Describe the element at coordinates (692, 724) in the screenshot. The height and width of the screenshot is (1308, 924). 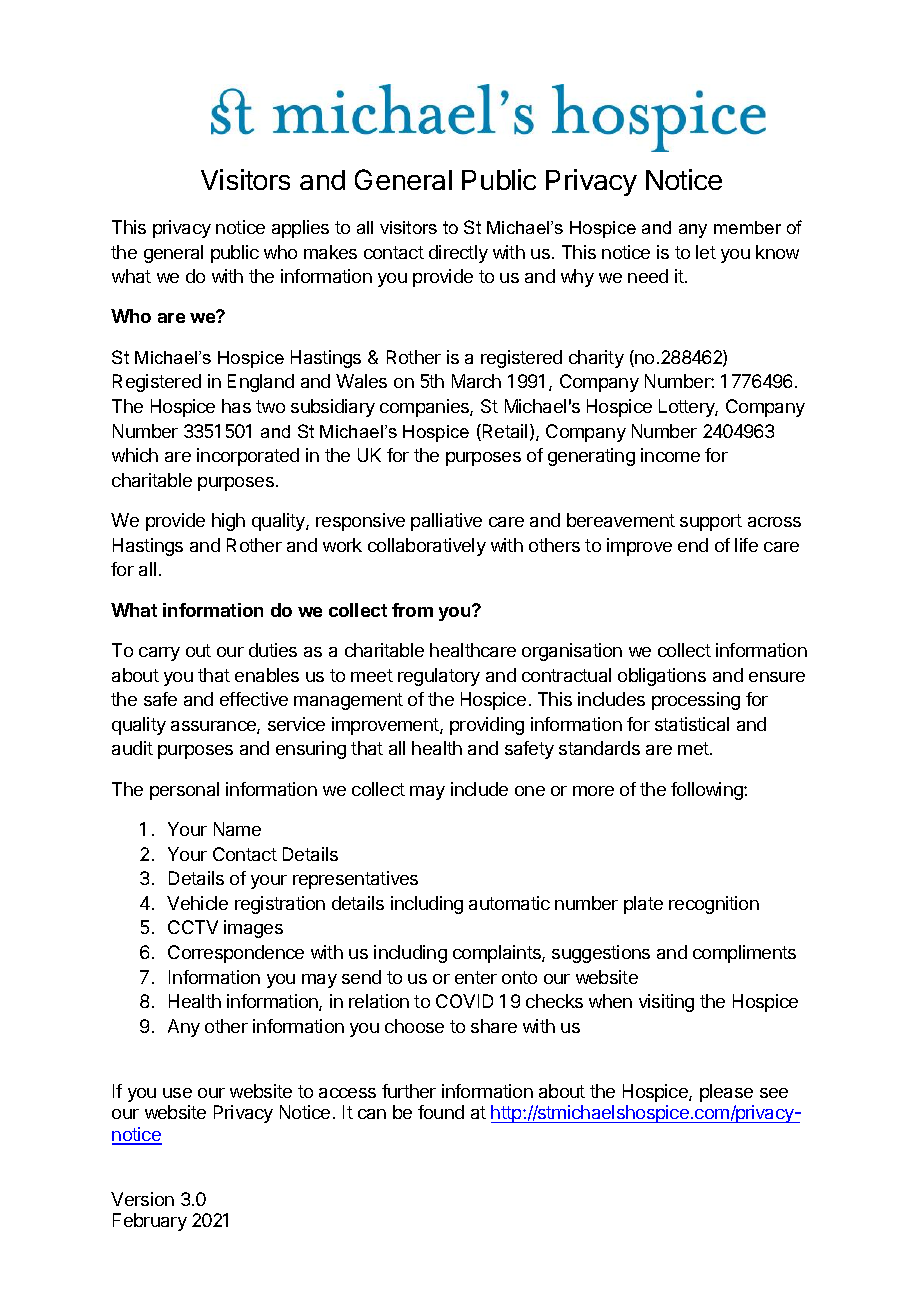
I see `statistical` at that location.
